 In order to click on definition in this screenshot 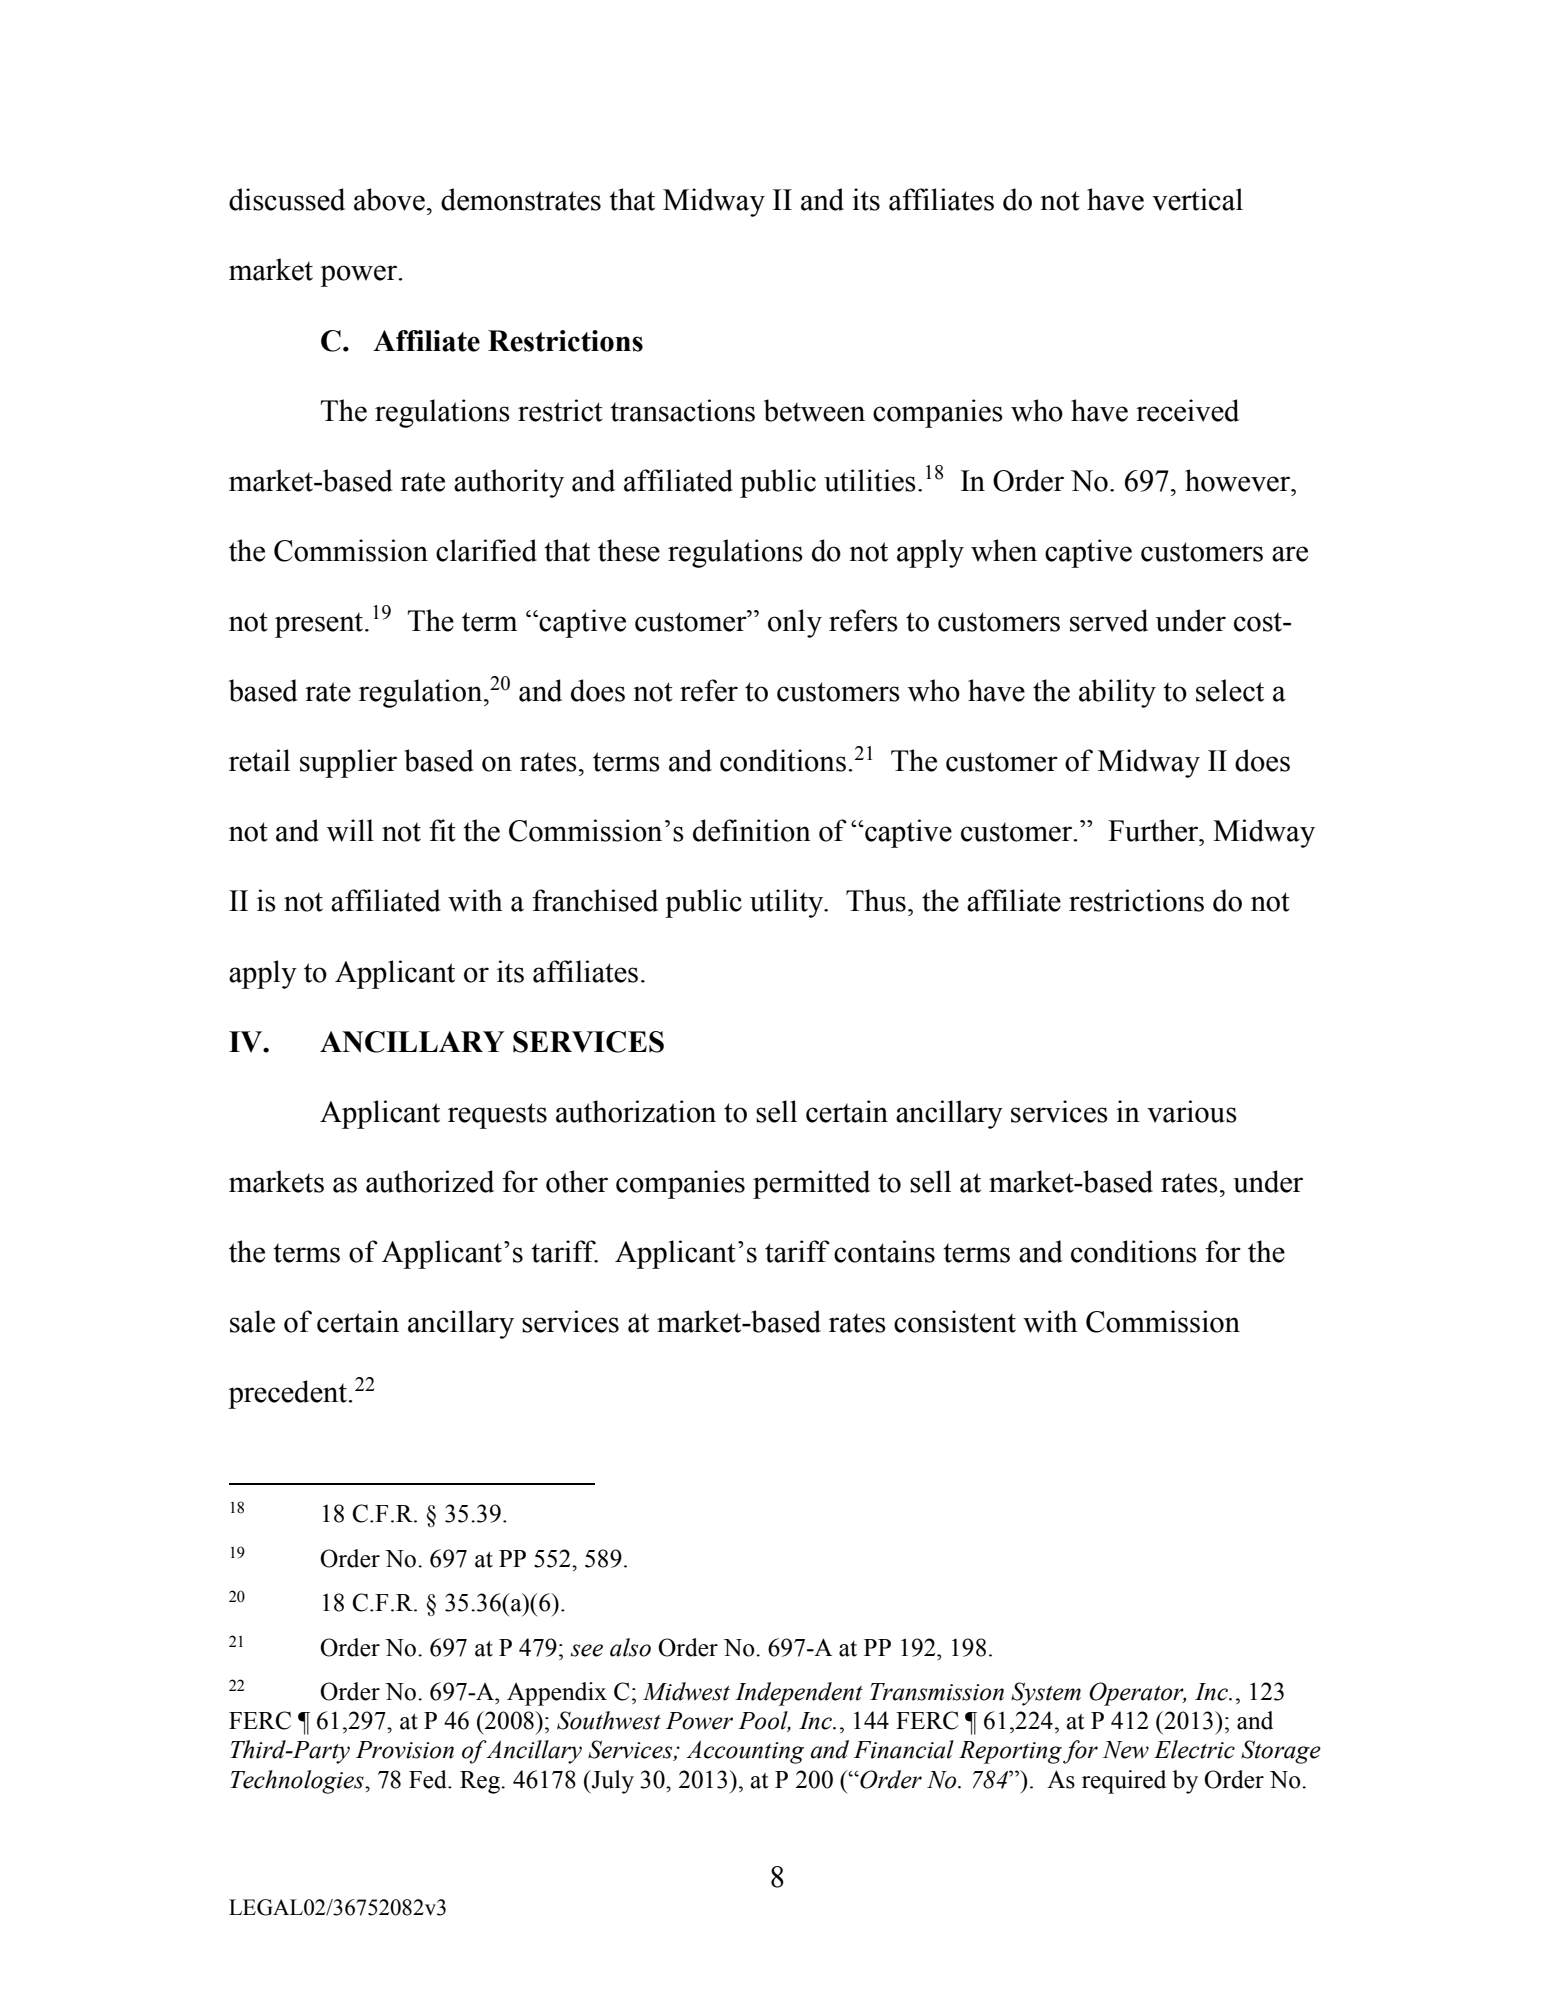, I will do `click(752, 830)`.
